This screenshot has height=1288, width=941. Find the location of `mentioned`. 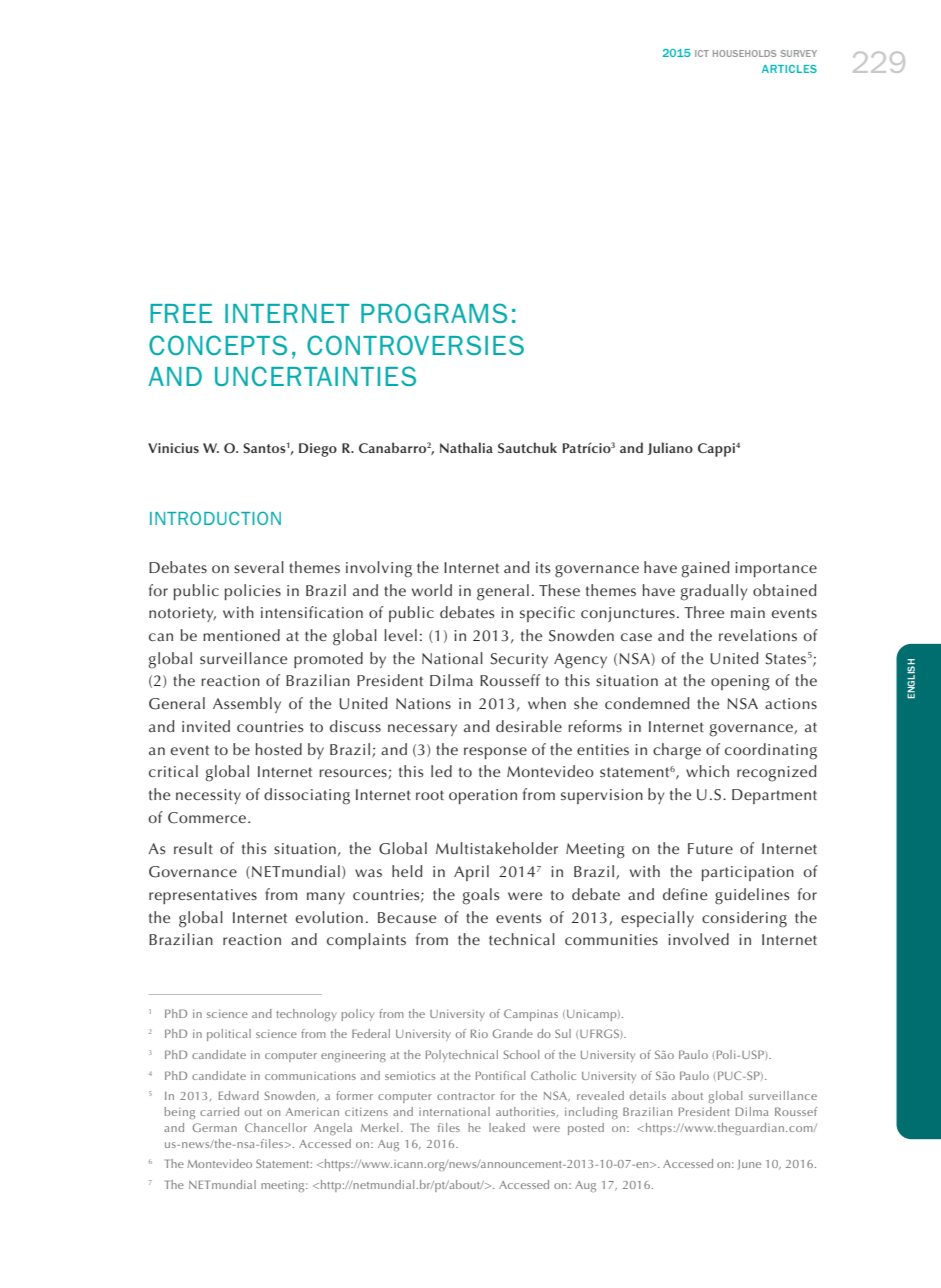

mentioned is located at coordinates (241, 635).
